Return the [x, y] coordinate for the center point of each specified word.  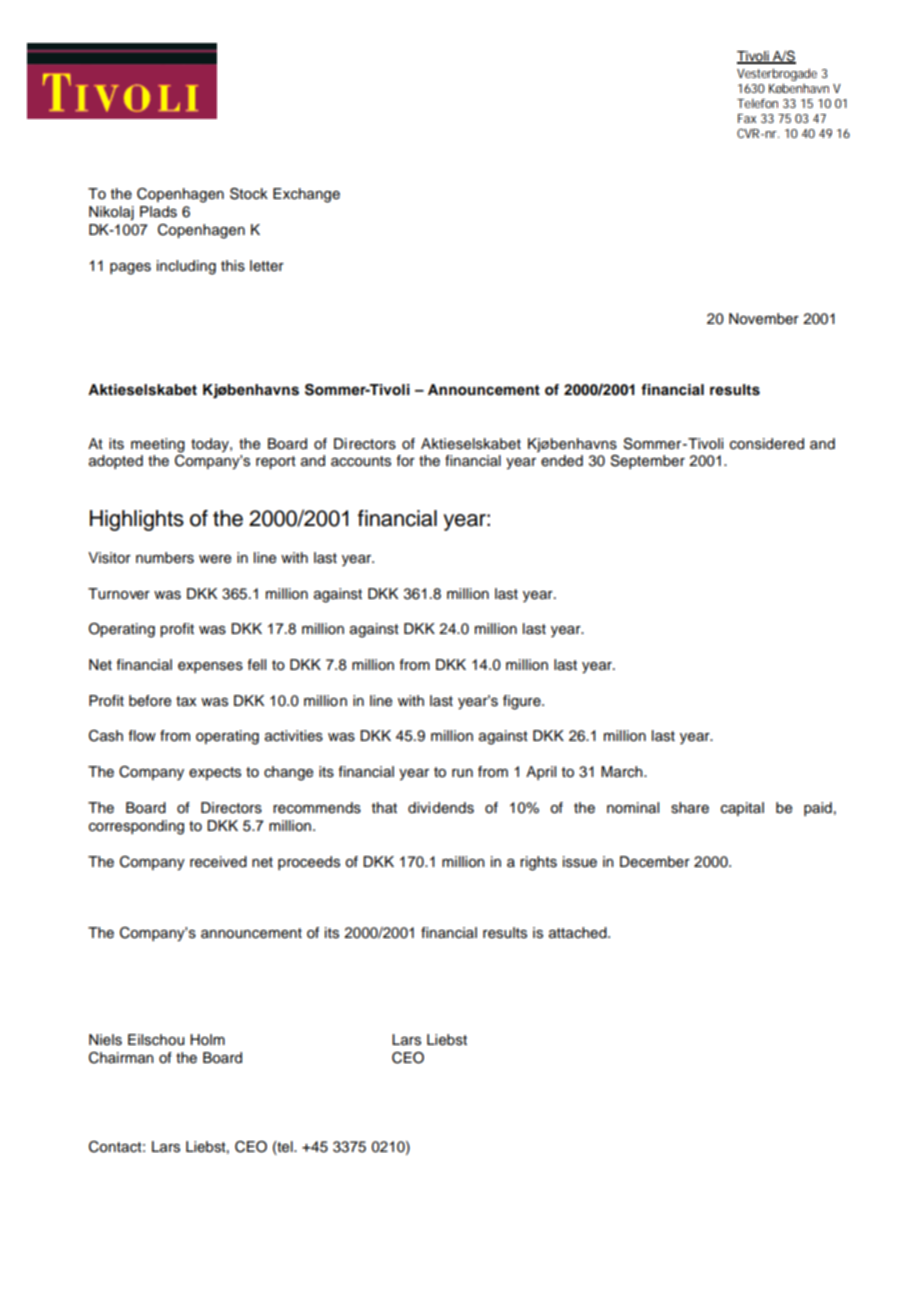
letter [267, 266]
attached [579, 933]
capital [742, 809]
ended [562, 461]
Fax [747, 118]
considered [767, 444]
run [462, 773]
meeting [158, 445]
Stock [249, 194]
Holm [207, 1039]
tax [186, 701]
